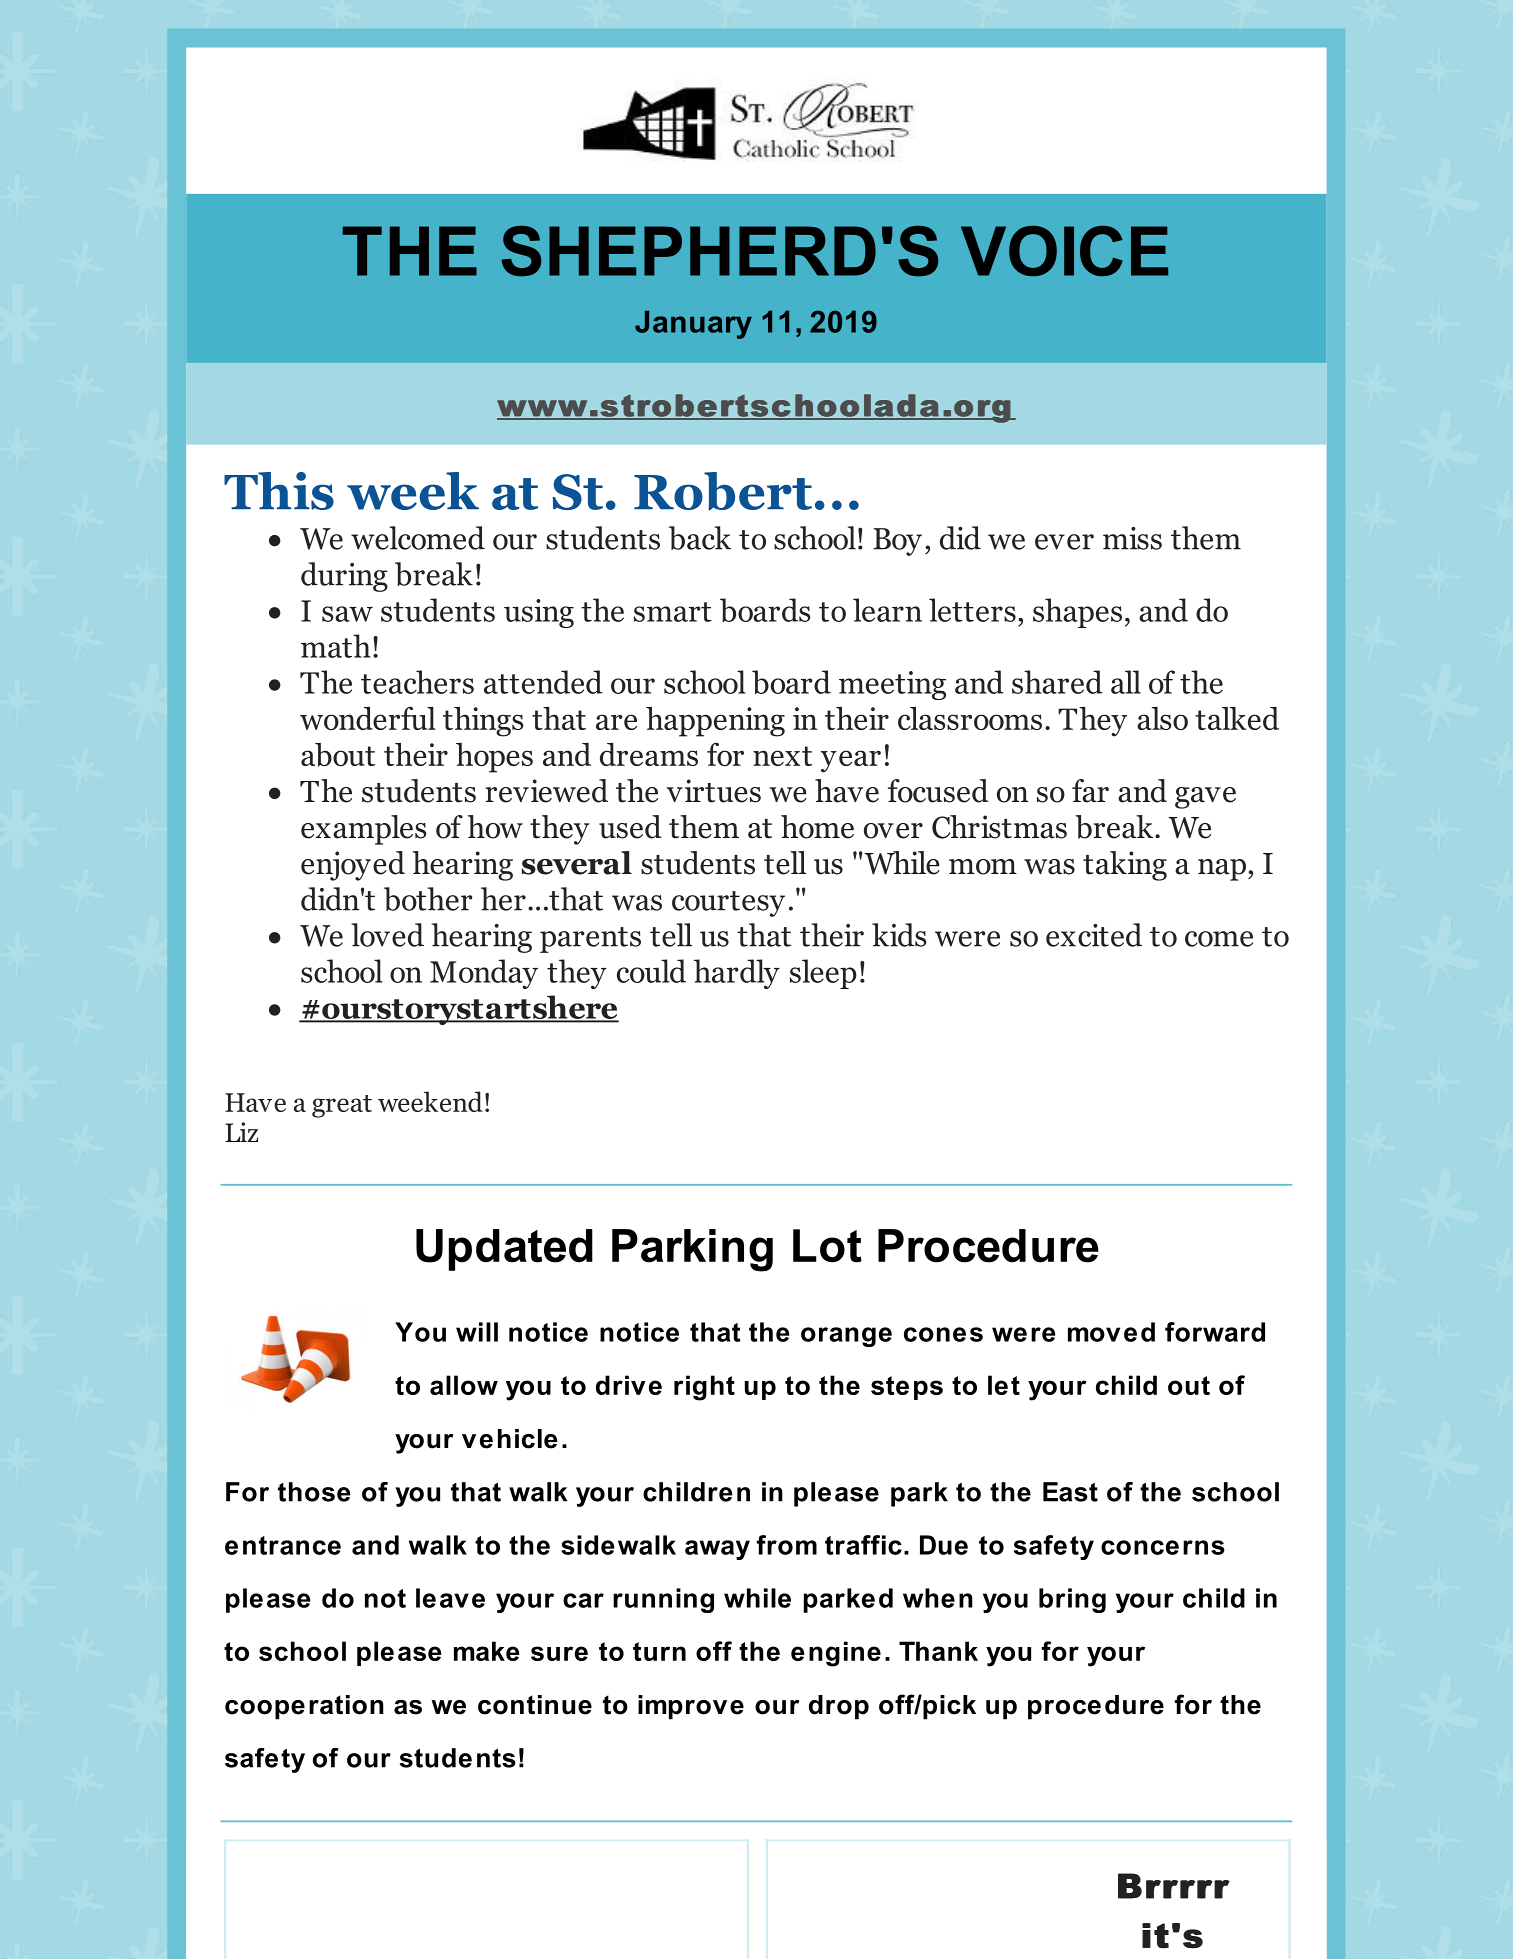 The height and width of the document is (1959, 1514). I want to click on excited, so click(1094, 935).
